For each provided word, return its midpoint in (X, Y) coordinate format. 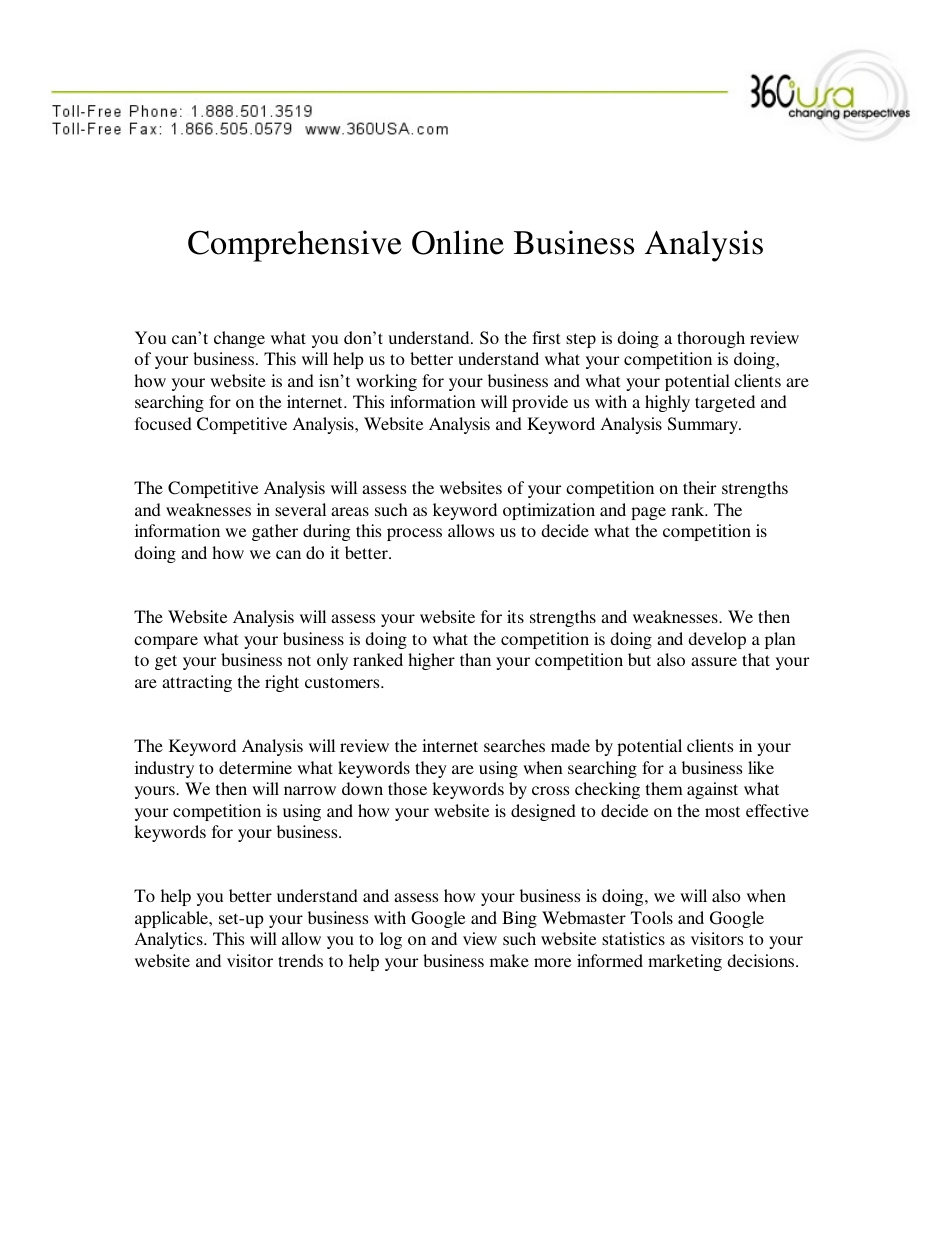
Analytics (170, 940)
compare (166, 642)
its (515, 616)
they (431, 769)
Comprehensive (295, 246)
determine (255, 767)
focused (163, 423)
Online (458, 242)
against (712, 790)
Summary (704, 425)
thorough (711, 339)
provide (540, 403)
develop (717, 640)
